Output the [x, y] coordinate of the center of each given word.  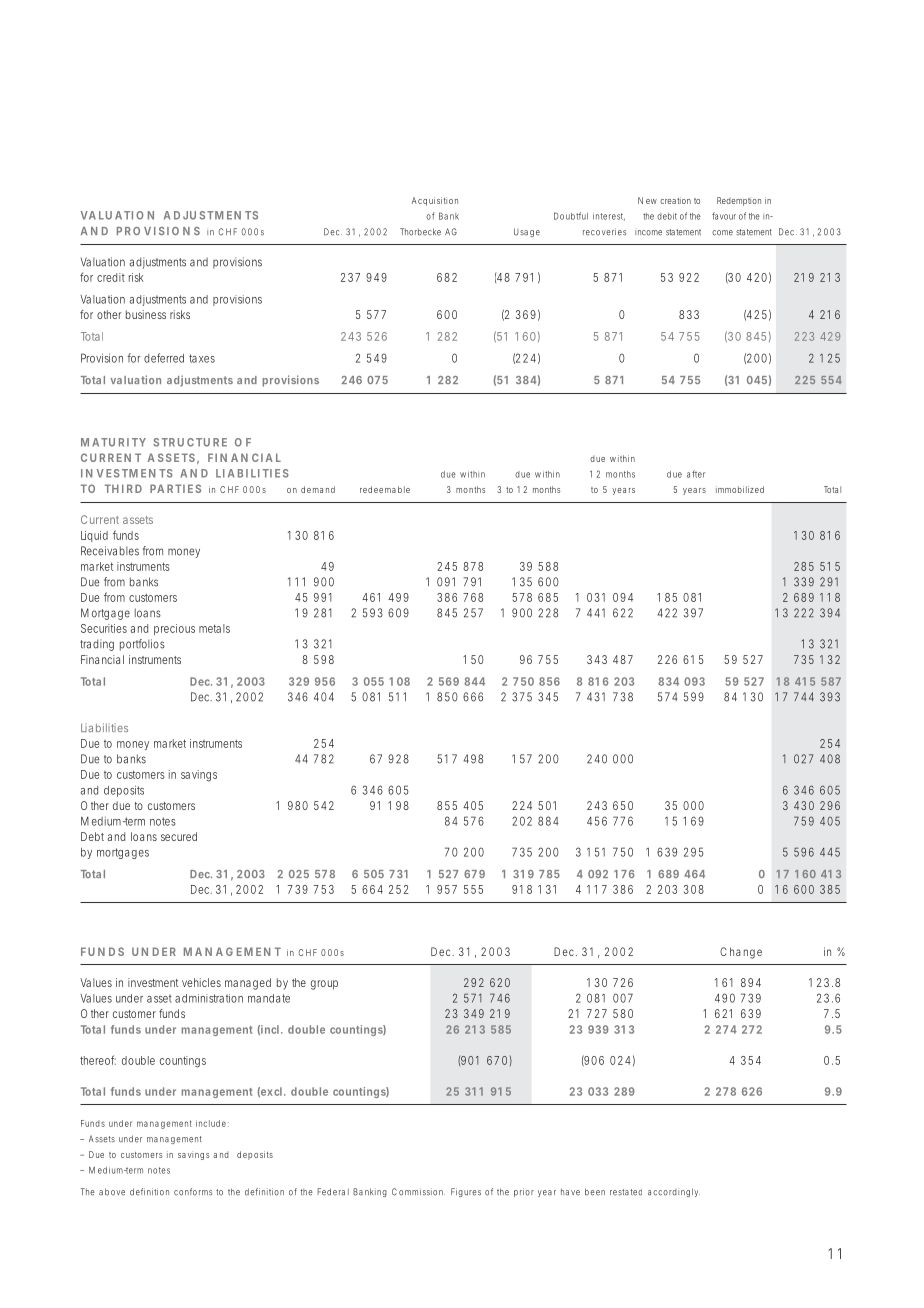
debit [667, 216]
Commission [417, 1192]
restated [626, 1192]
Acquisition [435, 201]
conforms [193, 1192]
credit [111, 277]
